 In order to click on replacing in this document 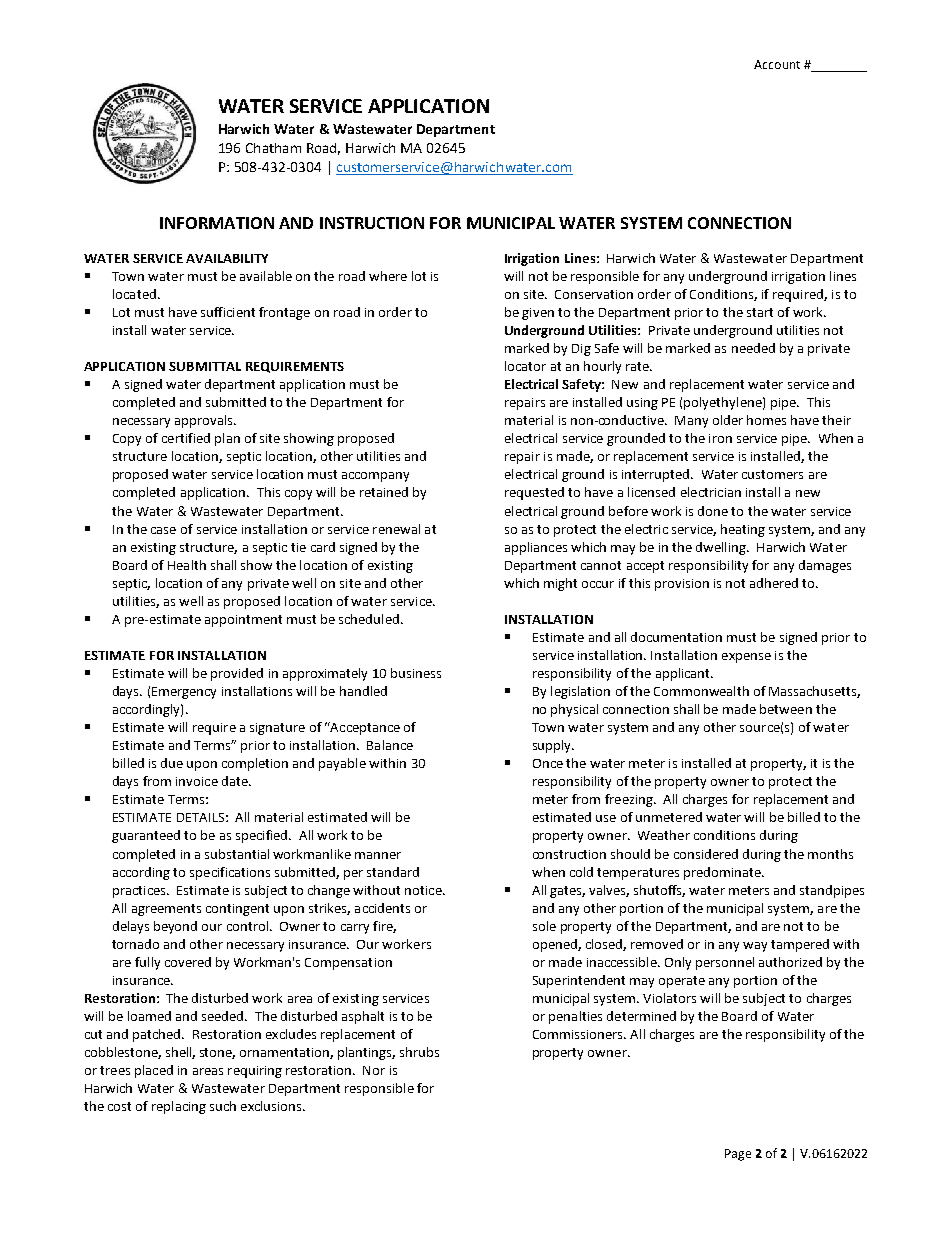, I will do `click(179, 1107)`.
